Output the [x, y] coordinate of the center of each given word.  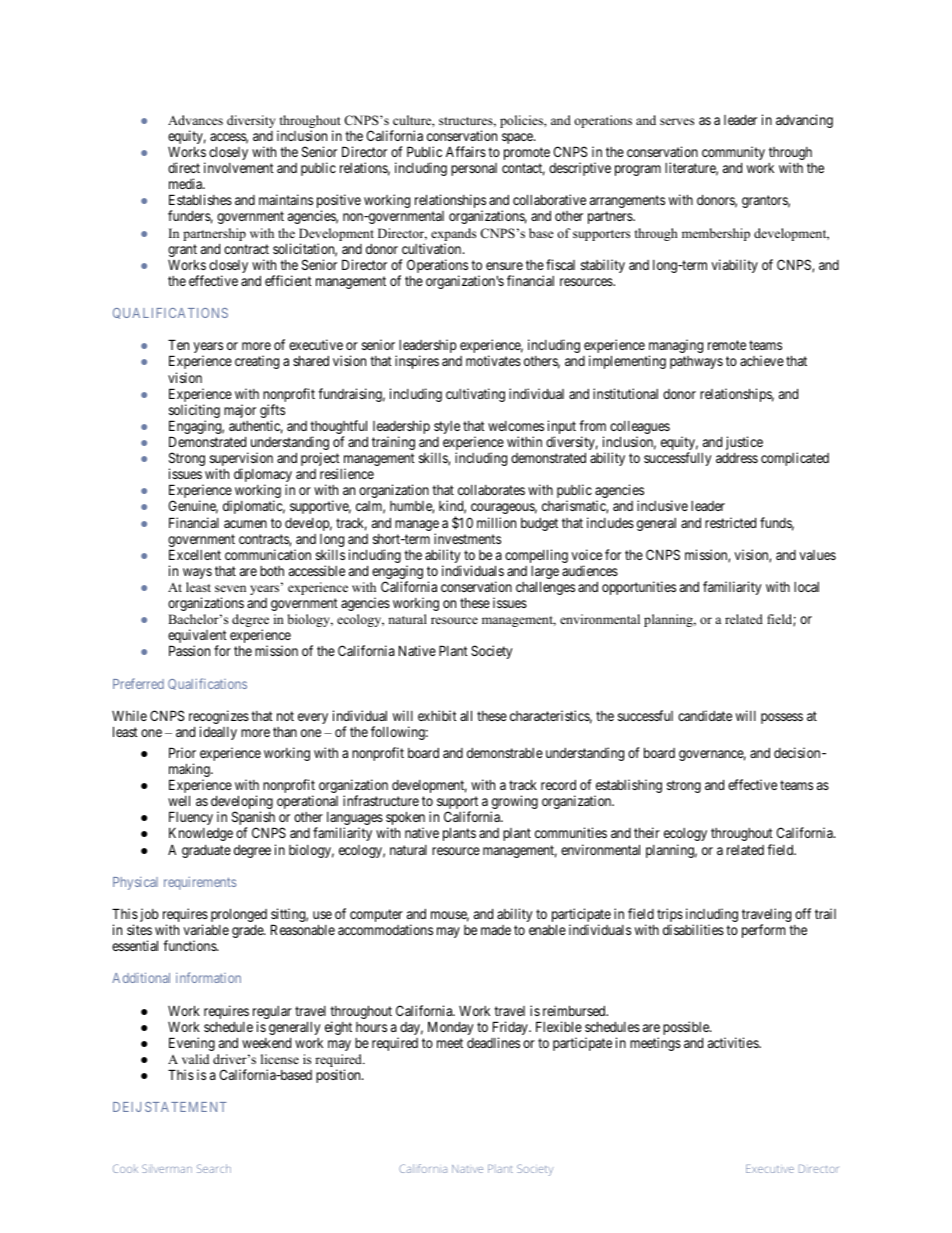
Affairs [466, 151]
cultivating [475, 395]
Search [214, 1168]
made [496, 930]
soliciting [194, 412]
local [806, 587]
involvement [239, 167]
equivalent [197, 637]
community [733, 153]
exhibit [437, 715]
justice [744, 443]
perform [763, 931]
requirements [200, 883]
